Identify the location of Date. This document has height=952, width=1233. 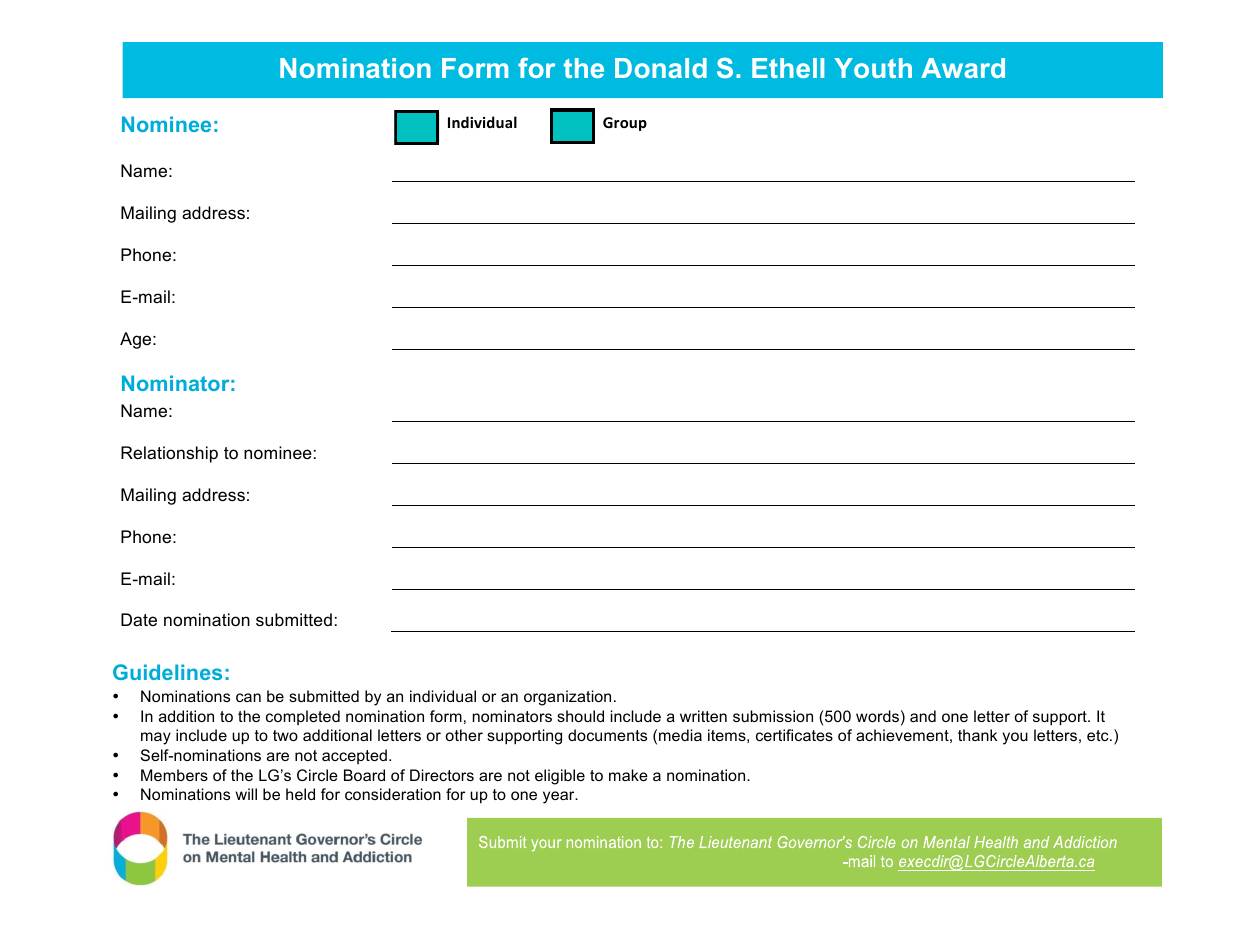
(139, 619).
